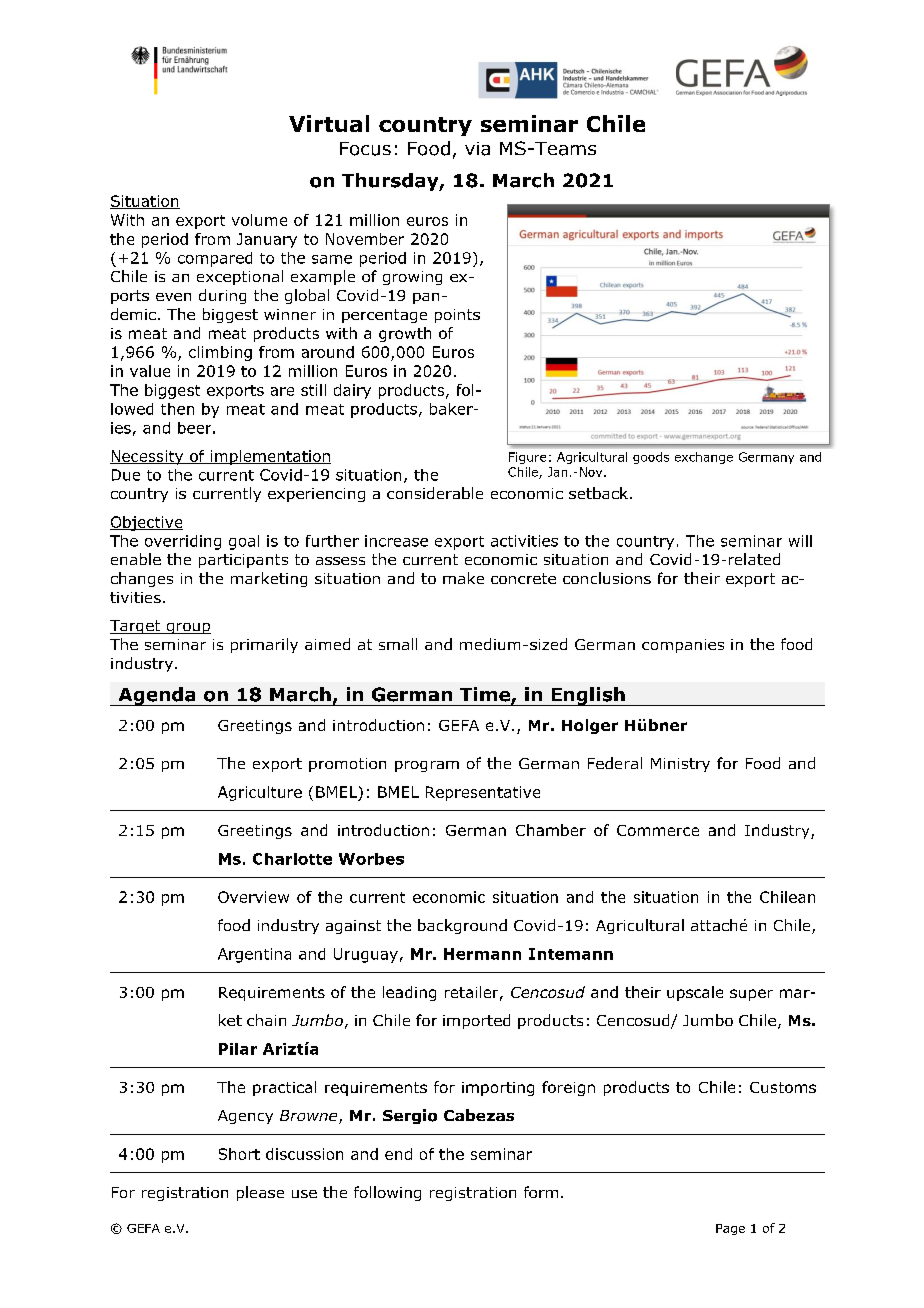 This document has width=924, height=1308. Describe the element at coordinates (476, 1021) in the document. I see `imported` at that location.
